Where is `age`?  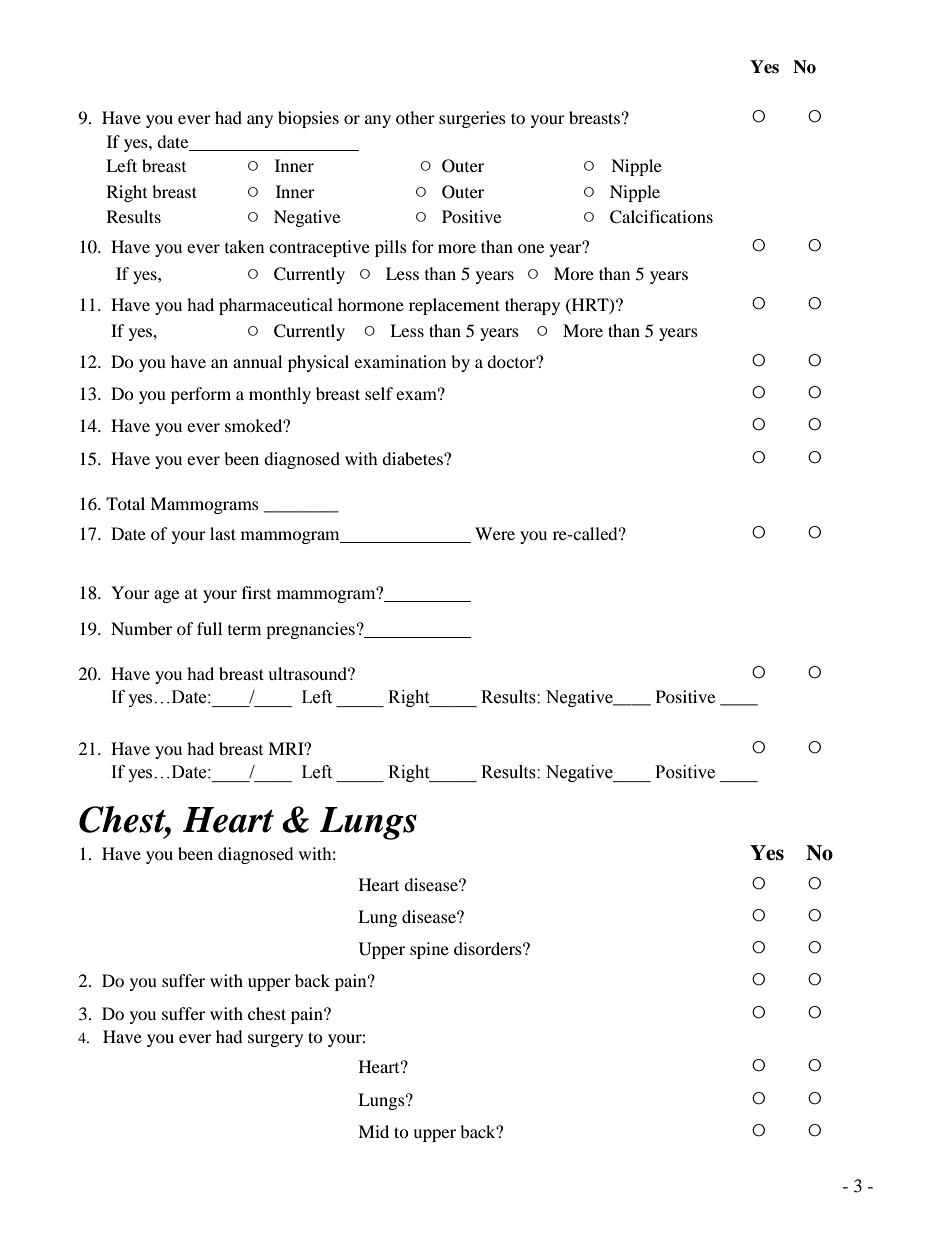 age is located at coordinates (166, 596).
